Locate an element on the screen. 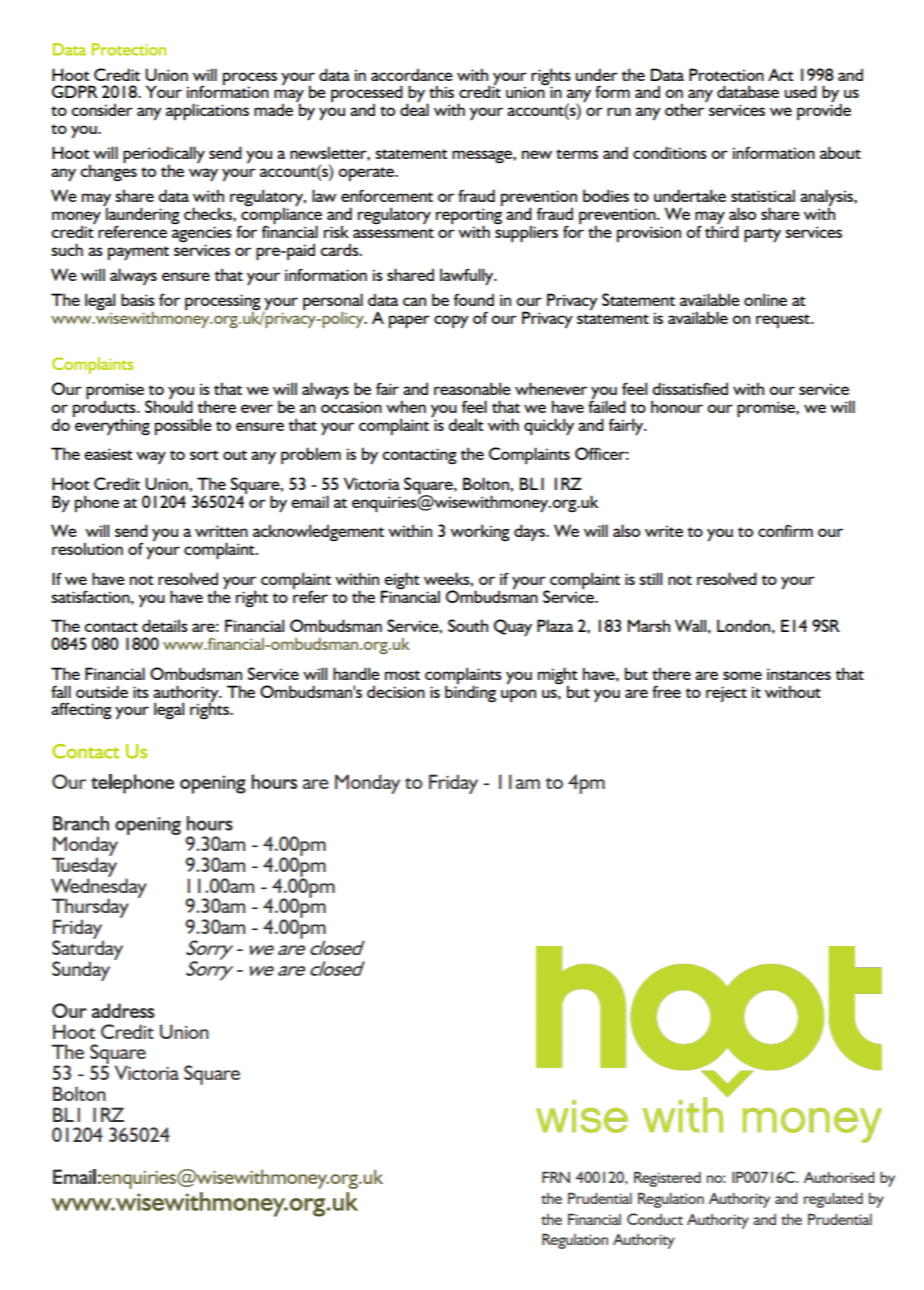 The height and width of the screenshot is (1290, 924). reject is located at coordinates (726, 694).
